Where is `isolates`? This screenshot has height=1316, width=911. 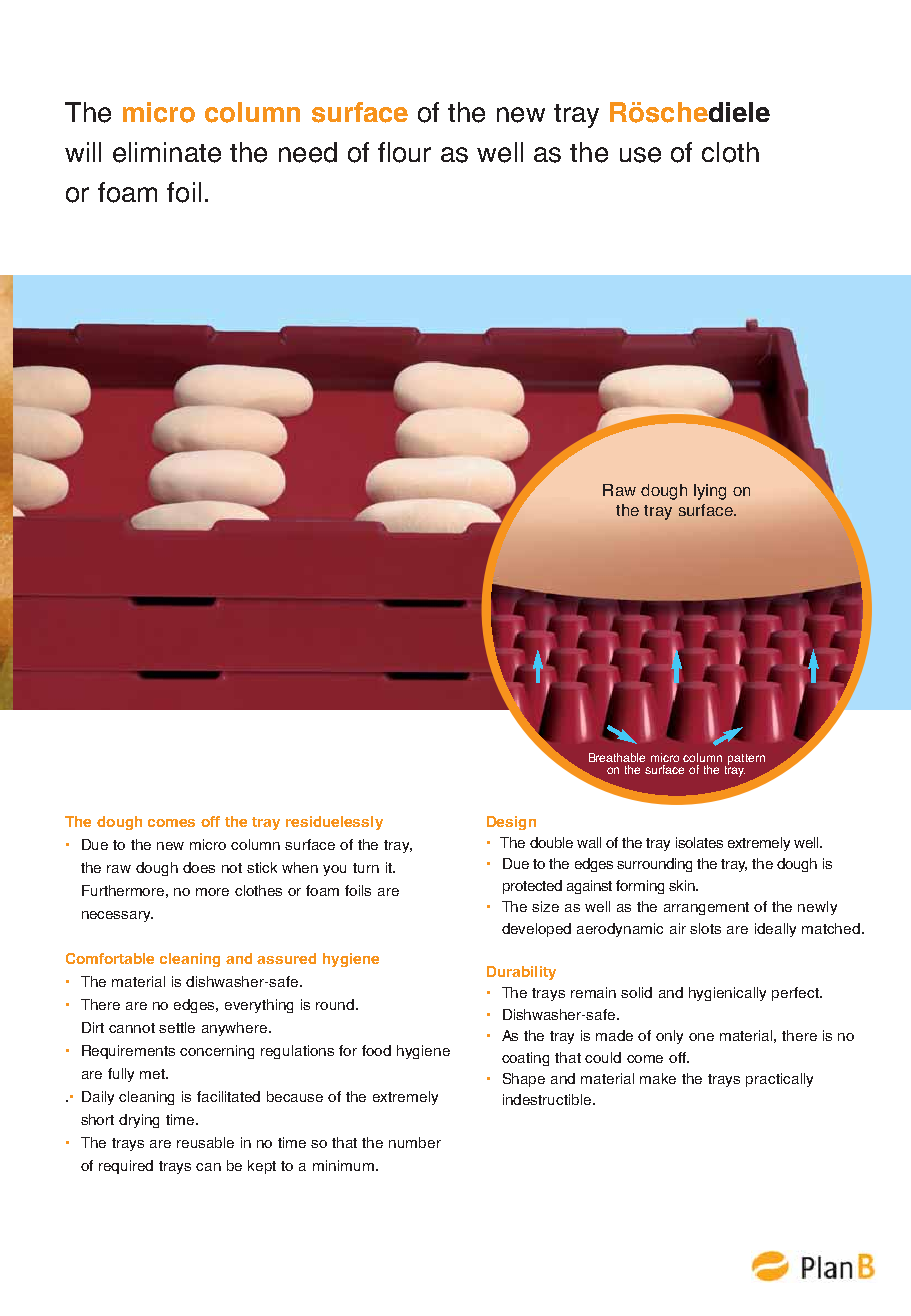
isolates is located at coordinates (699, 842).
